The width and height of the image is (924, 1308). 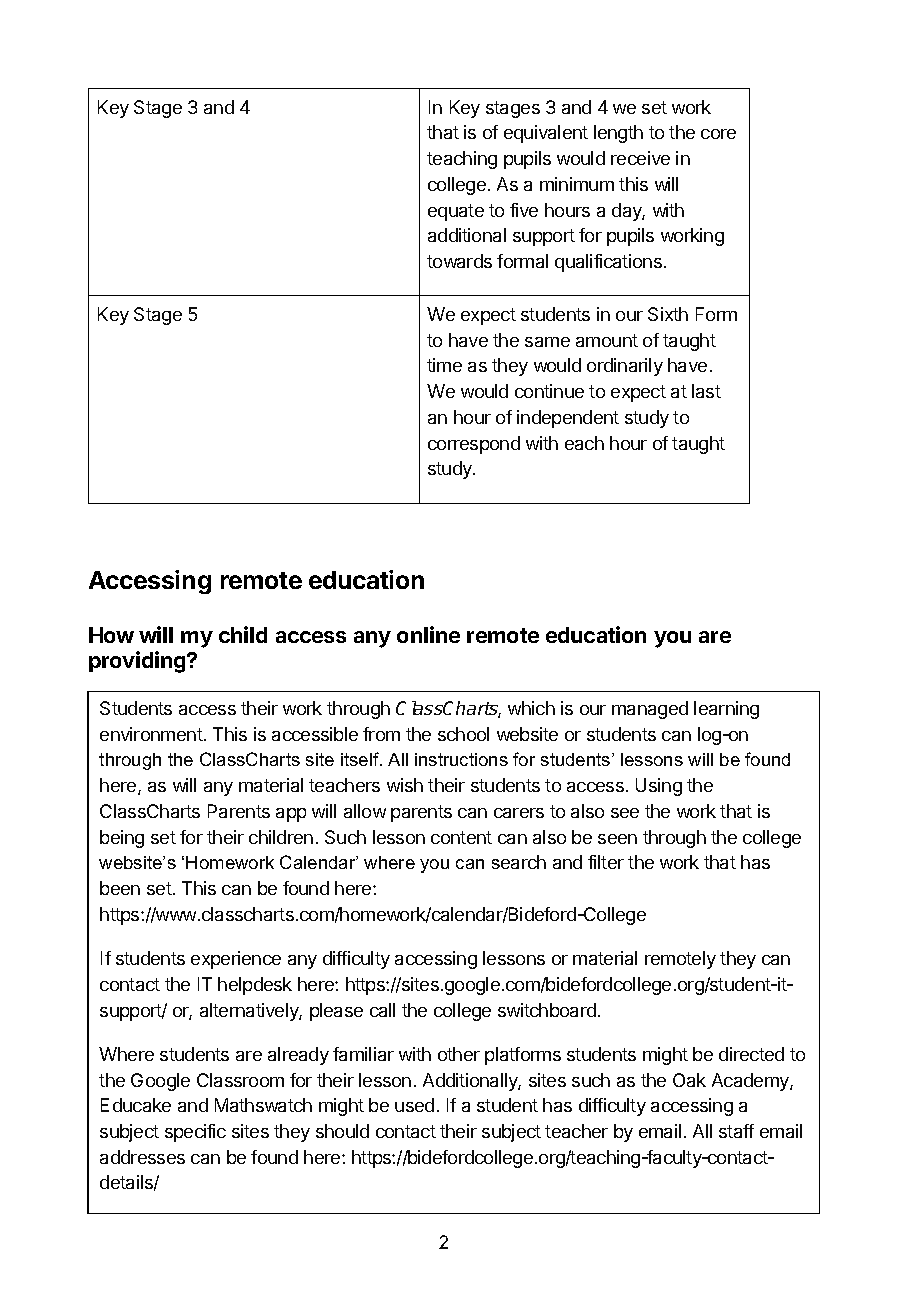 What do you see at coordinates (195, 1133) in the image?
I see `specific` at bounding box center [195, 1133].
